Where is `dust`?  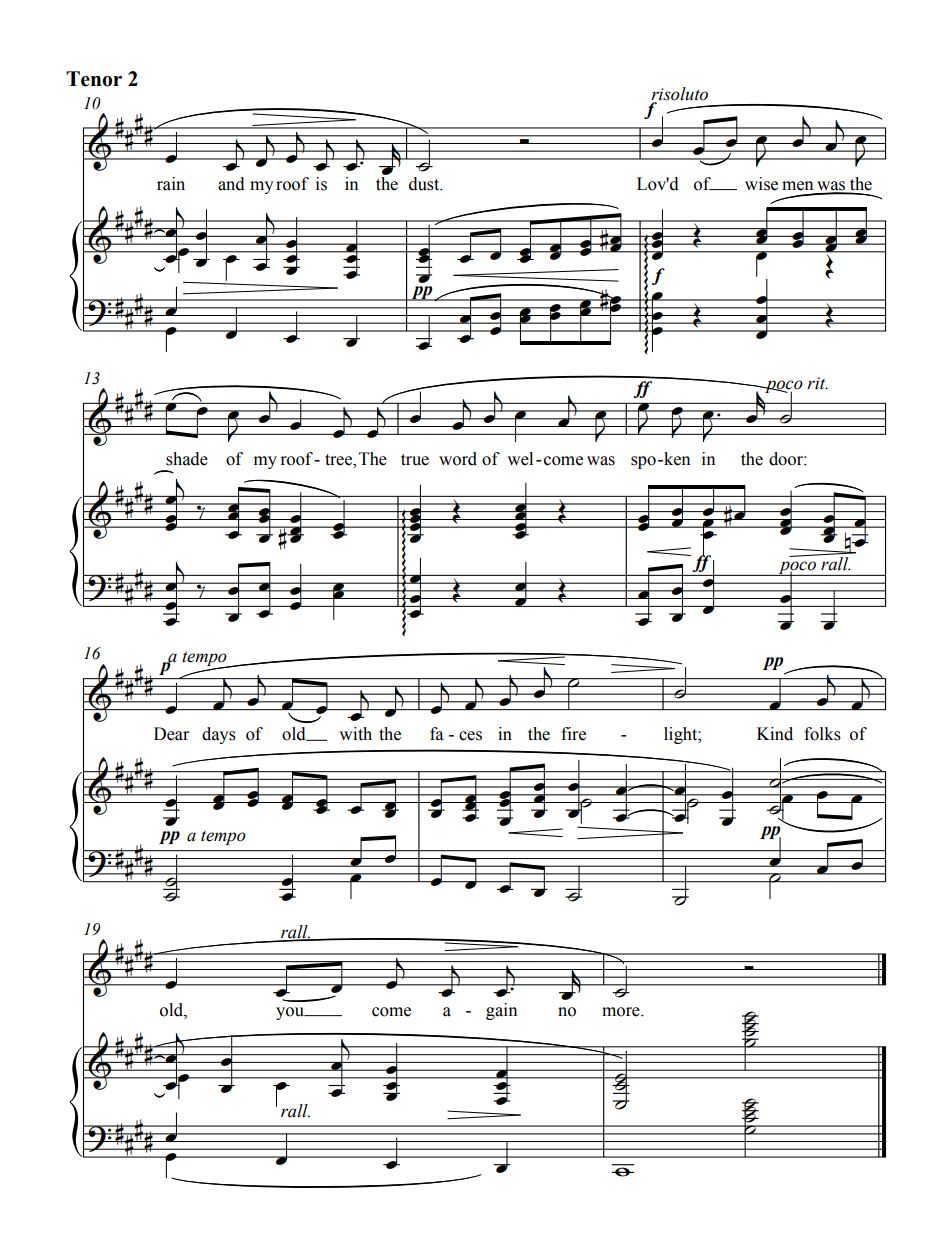 dust is located at coordinates (425, 184).
